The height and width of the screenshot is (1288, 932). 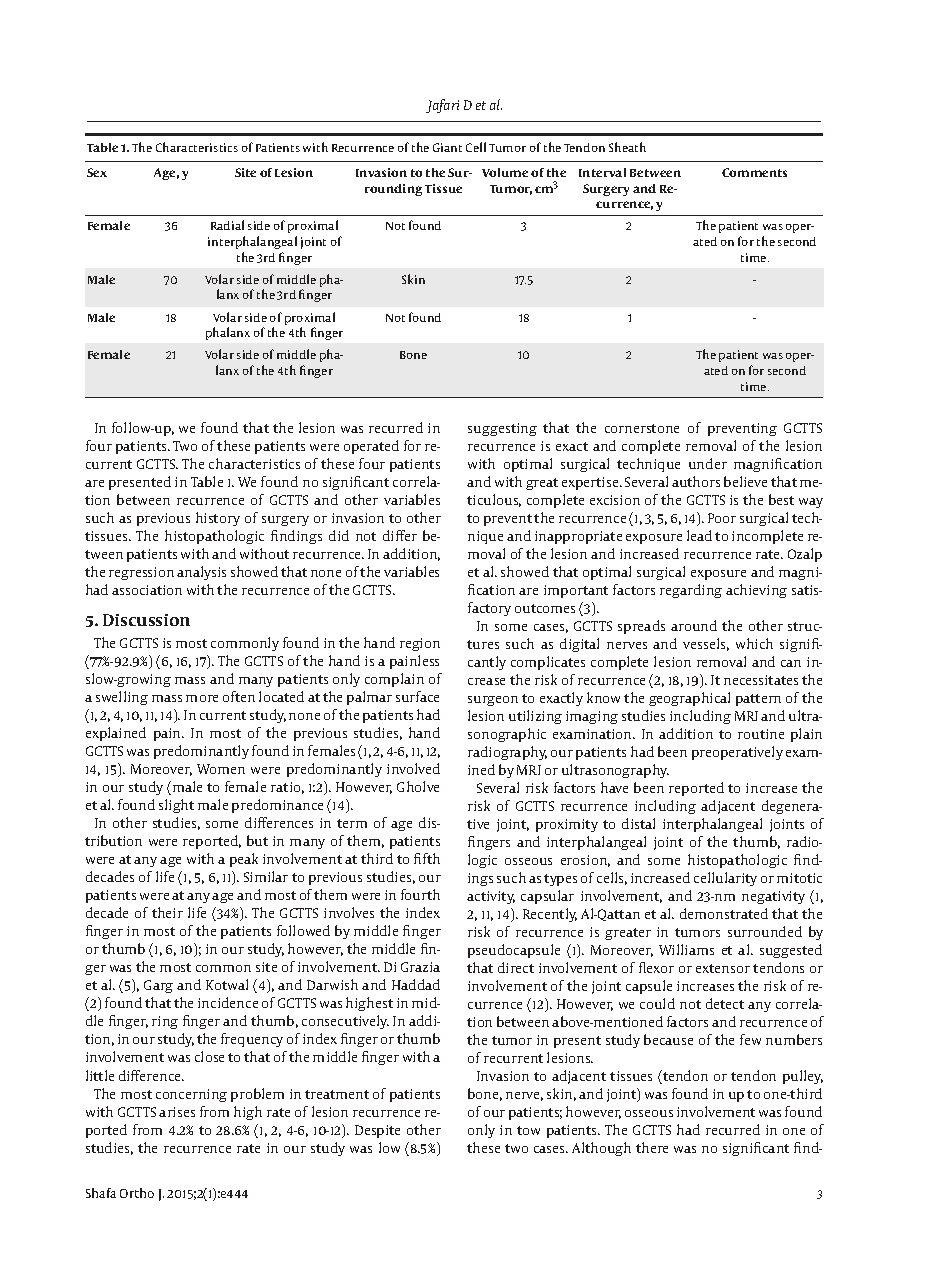 I want to click on Giant, so click(x=447, y=147).
